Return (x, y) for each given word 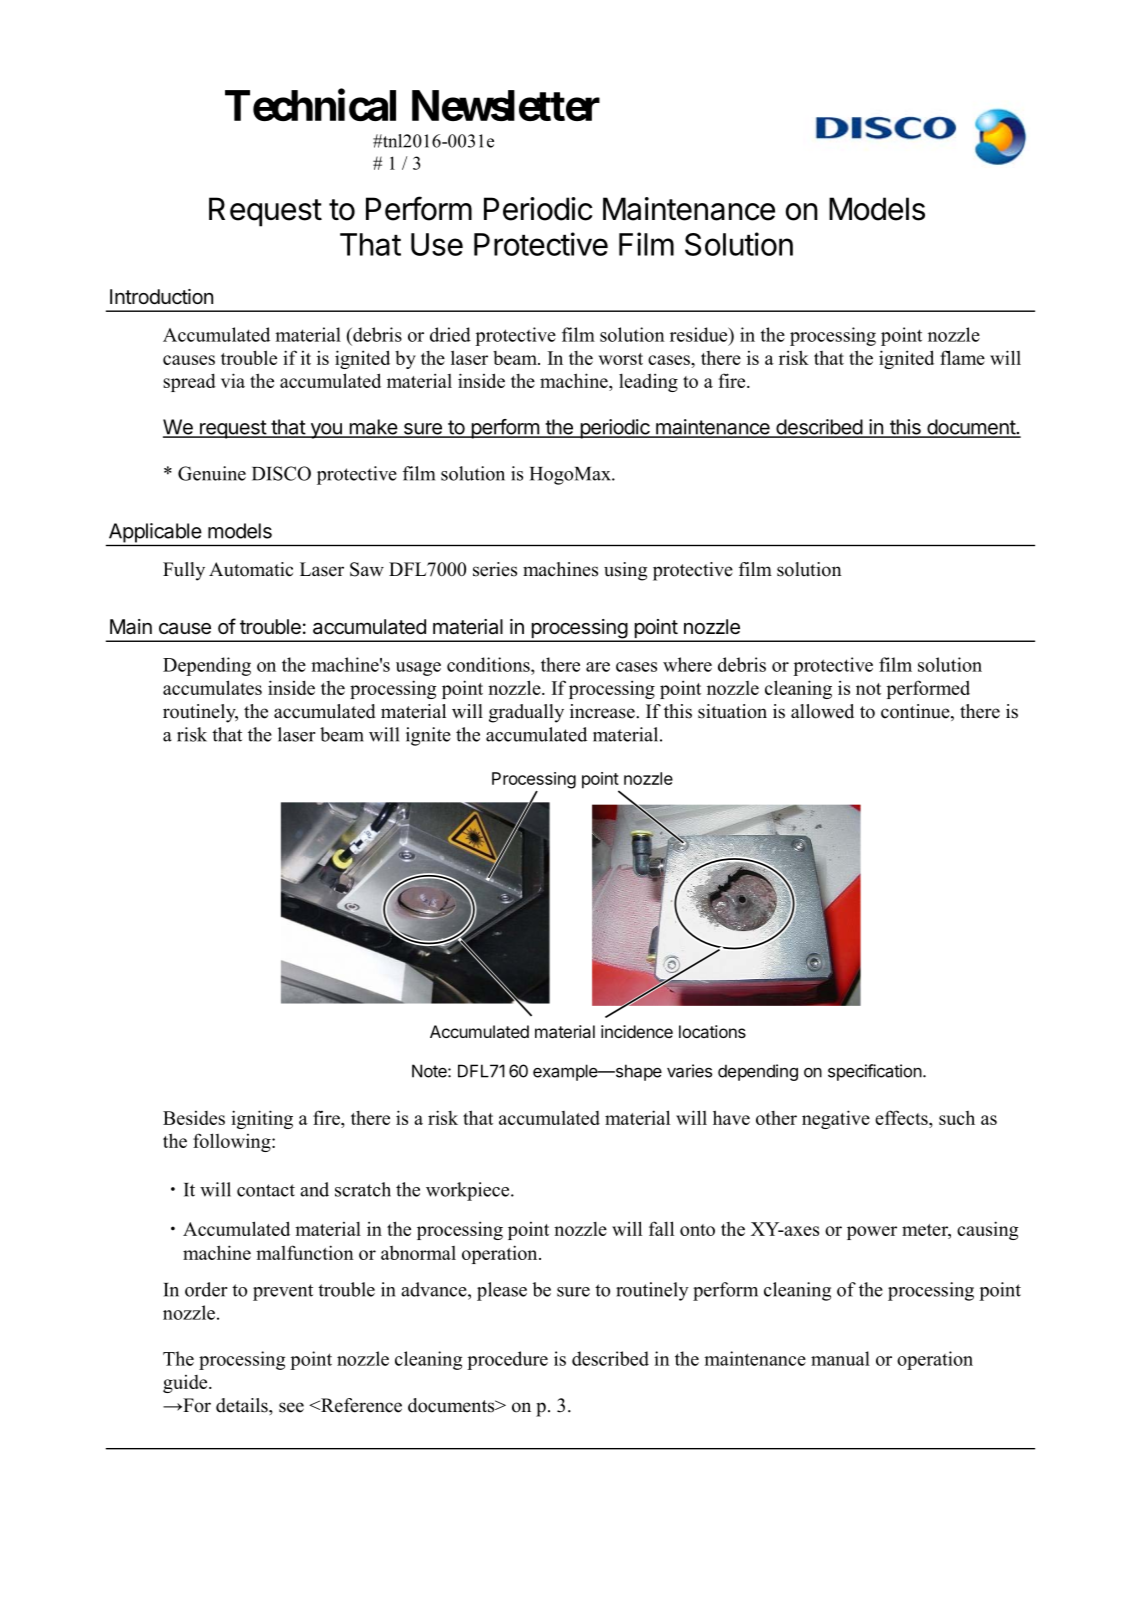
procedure (507, 1360)
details (243, 1405)
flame (962, 357)
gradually (526, 713)
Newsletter (506, 105)
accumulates (212, 687)
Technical (310, 105)
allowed (822, 711)
